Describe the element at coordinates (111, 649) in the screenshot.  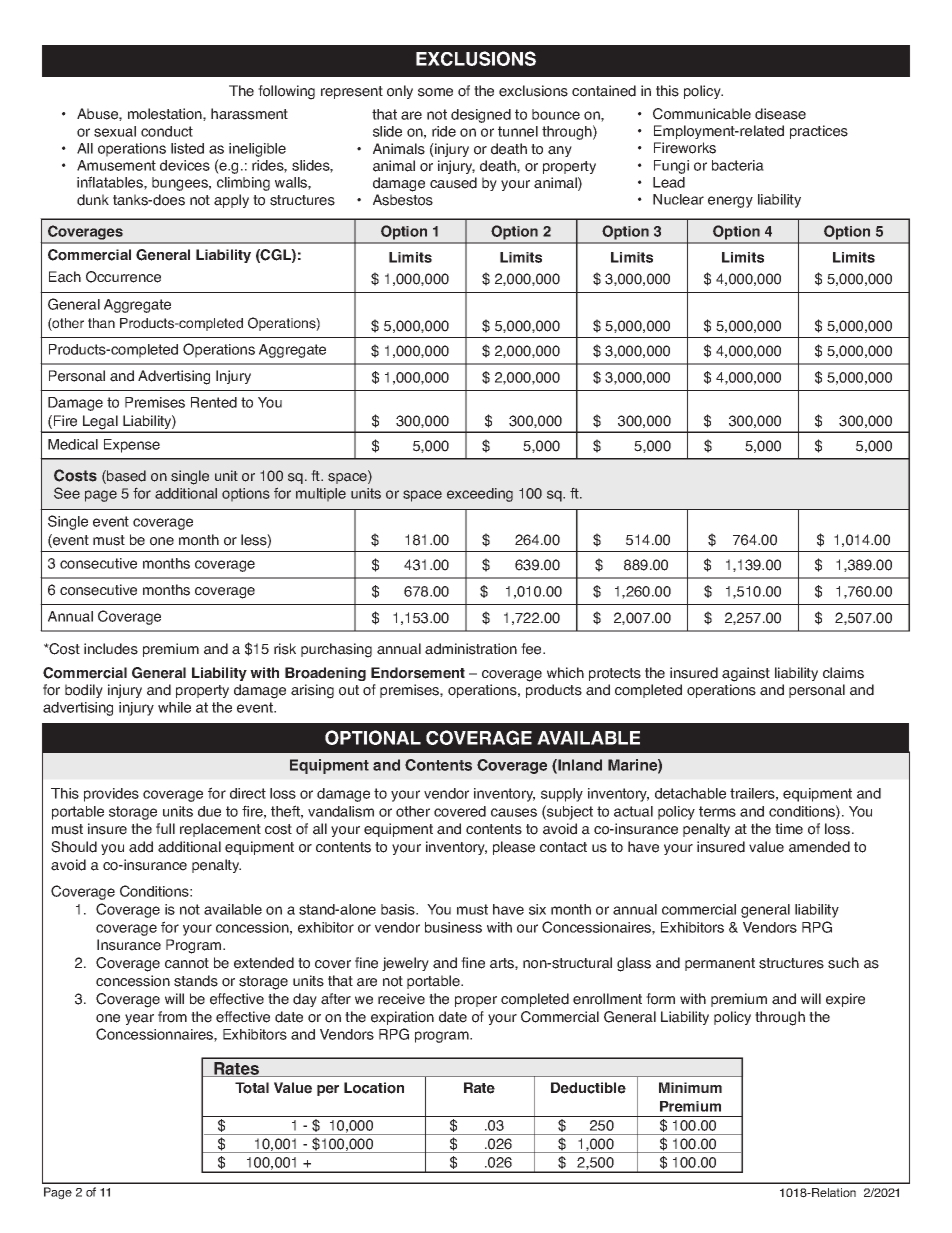
I see `includes` at that location.
